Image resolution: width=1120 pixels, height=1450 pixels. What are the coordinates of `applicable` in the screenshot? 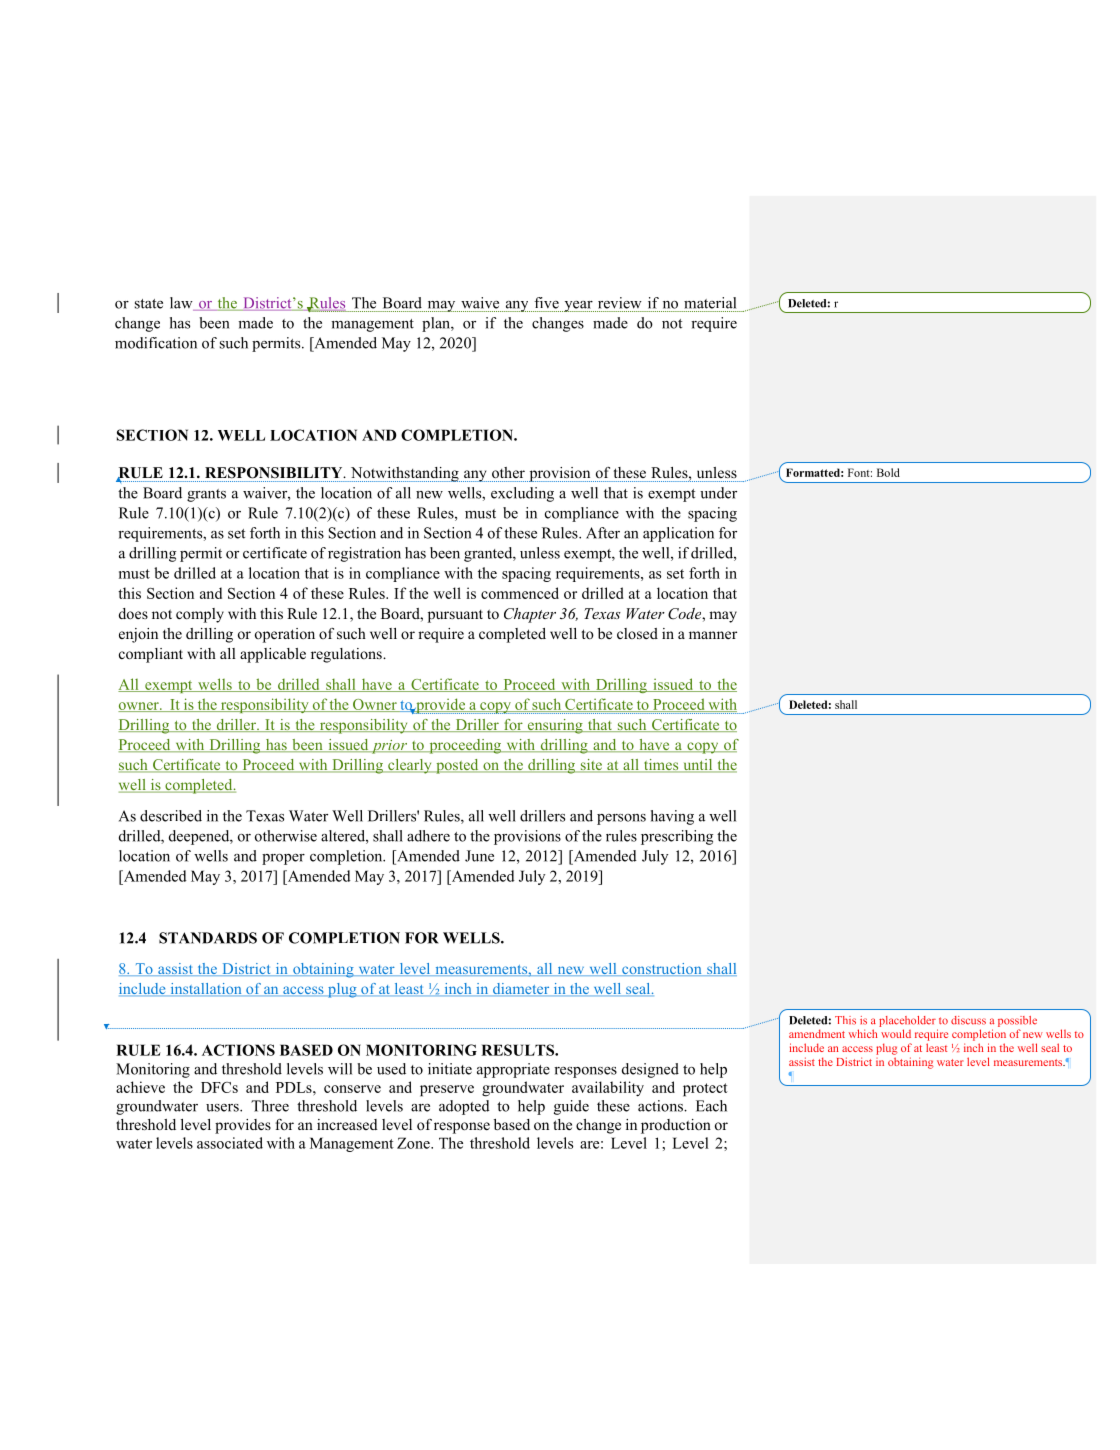 It's located at (273, 655).
